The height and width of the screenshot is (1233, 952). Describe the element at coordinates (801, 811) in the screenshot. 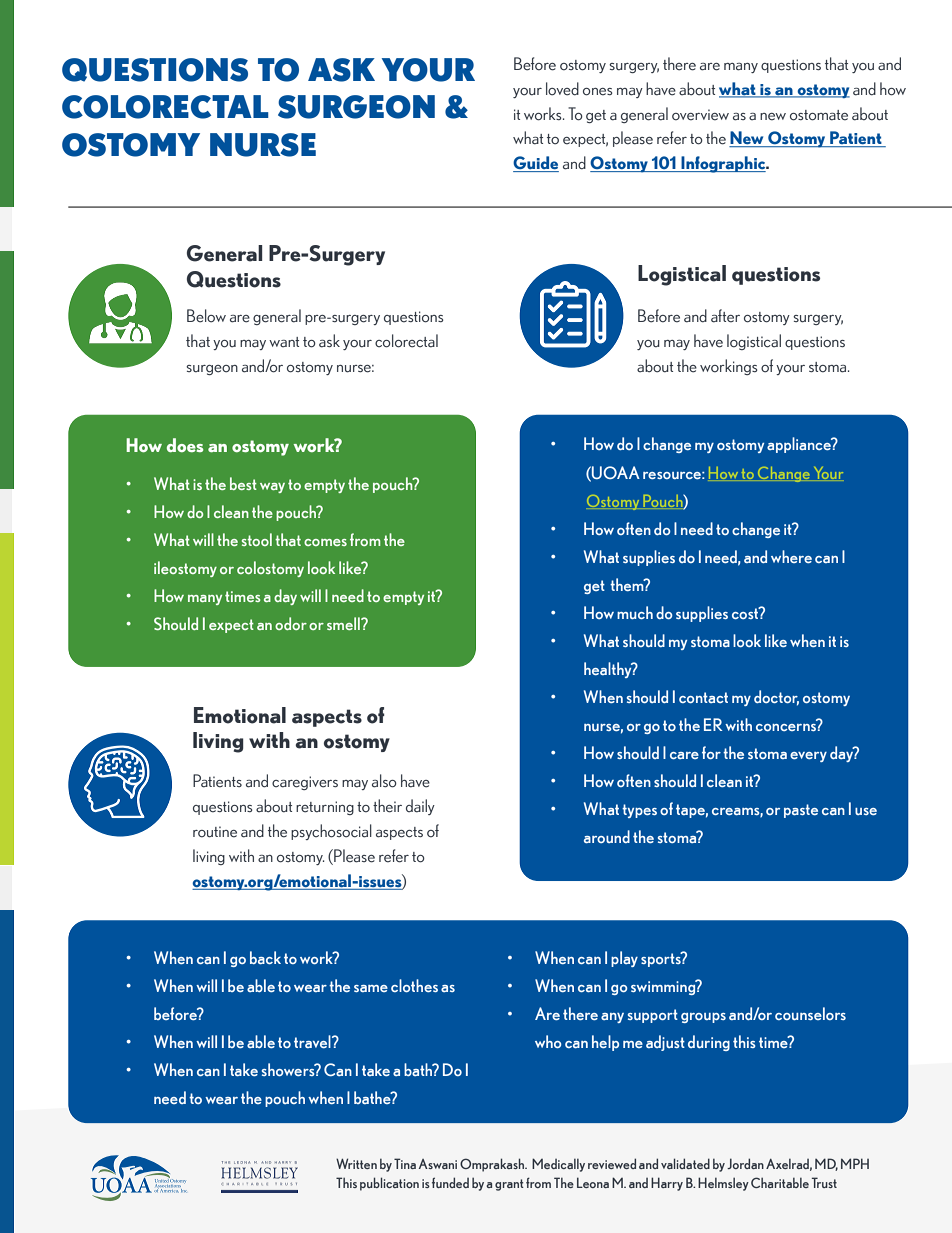

I see `paste` at that location.
